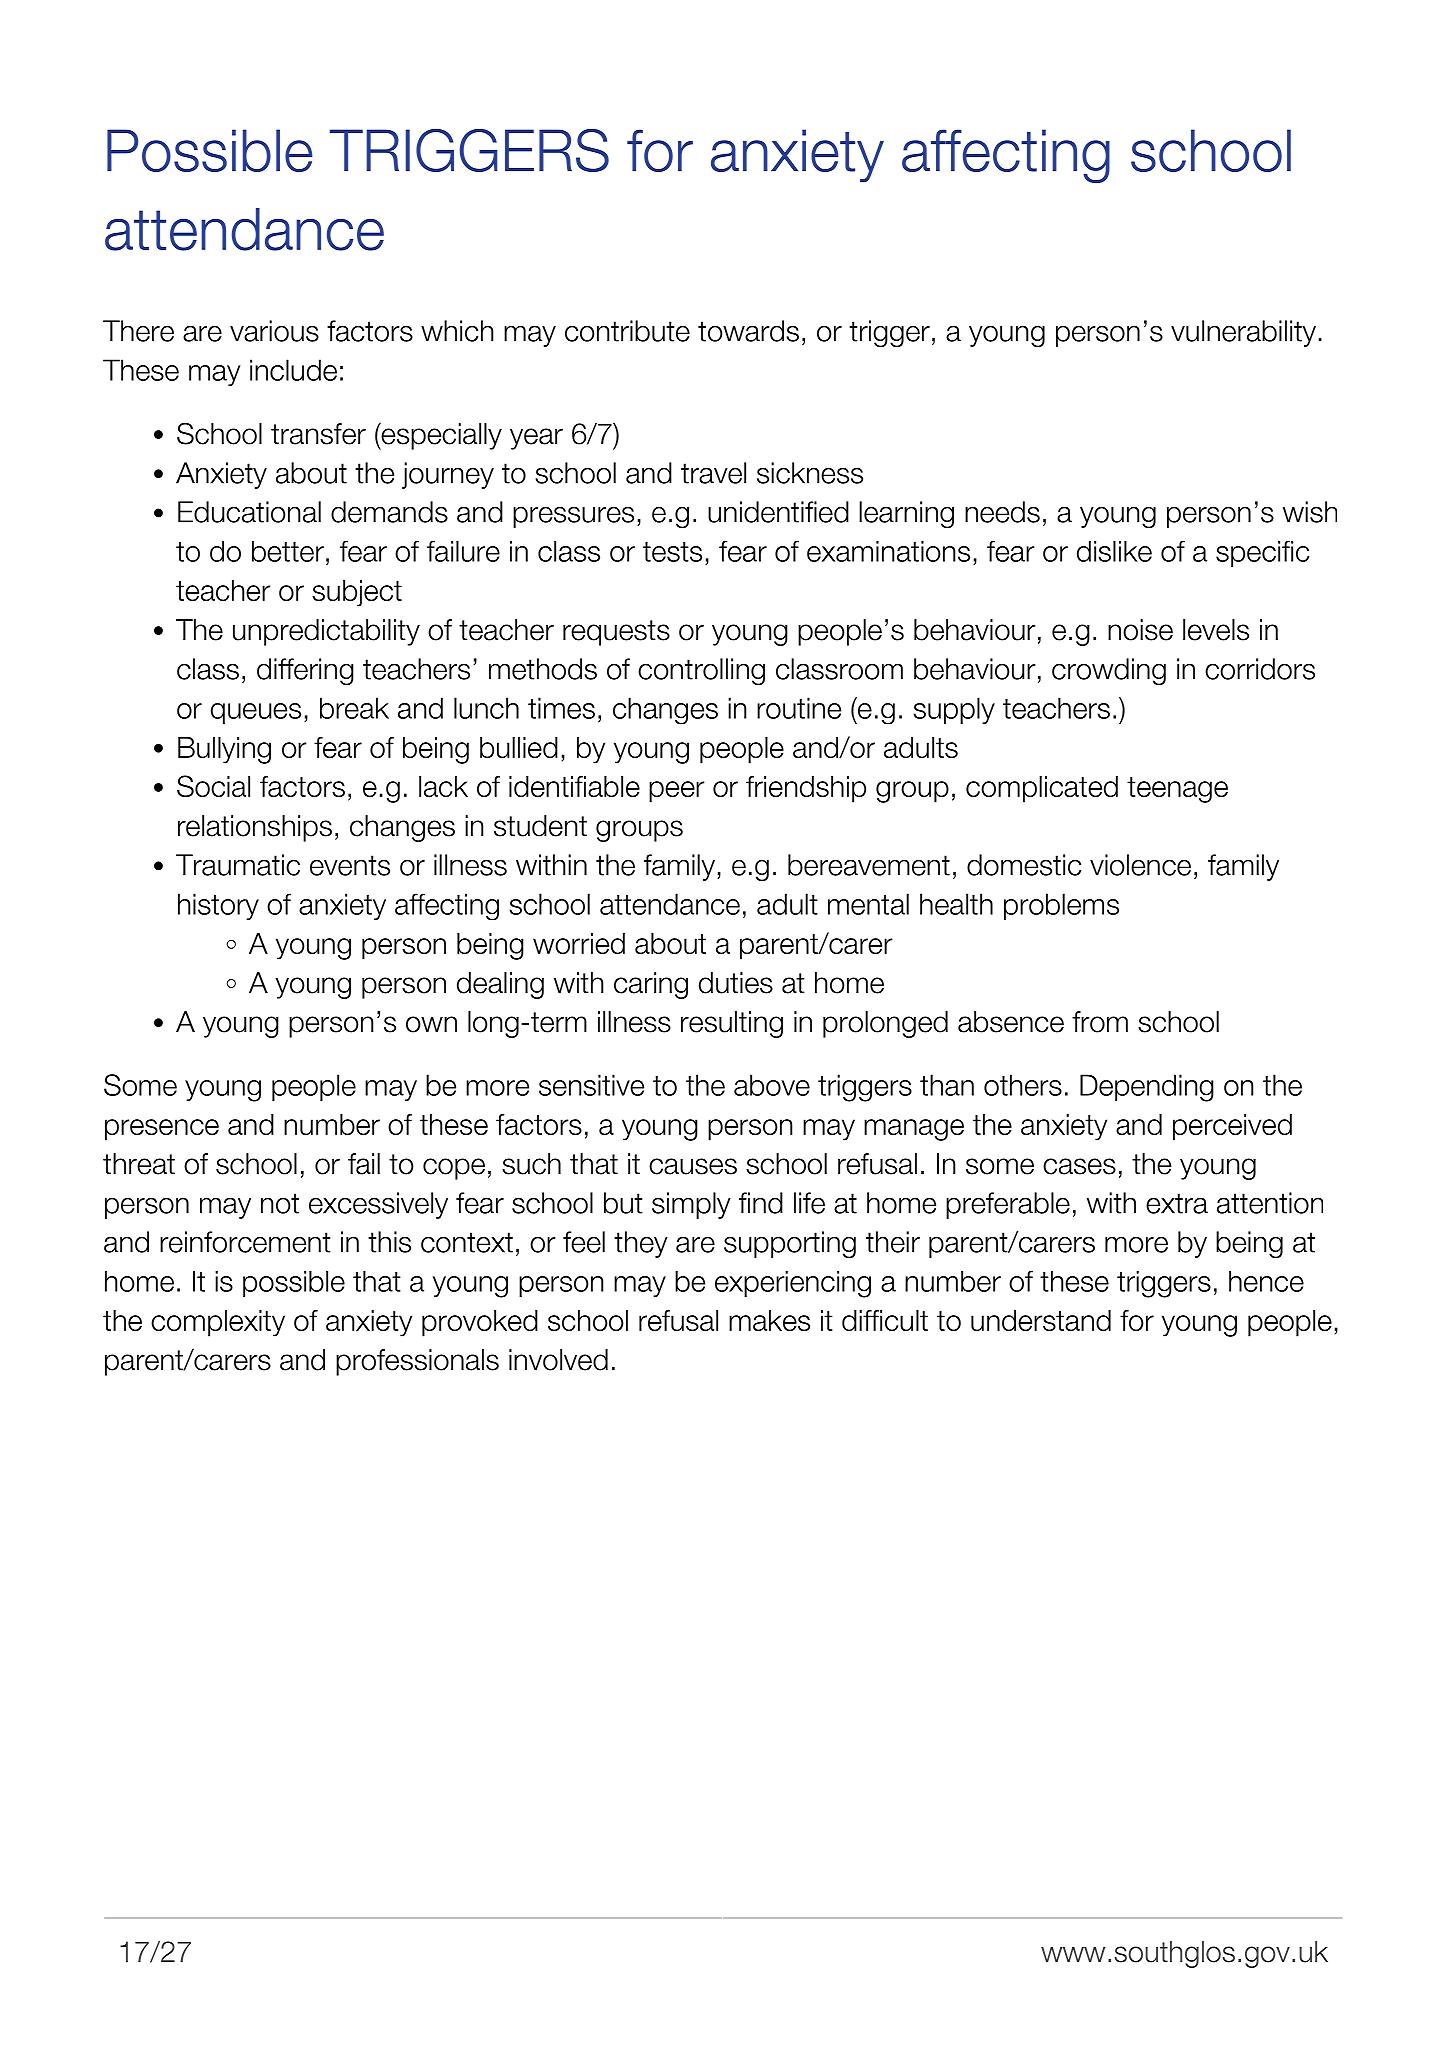 The height and width of the screenshot is (2045, 1446). Describe the element at coordinates (769, 1320) in the screenshot. I see `makes` at that location.
